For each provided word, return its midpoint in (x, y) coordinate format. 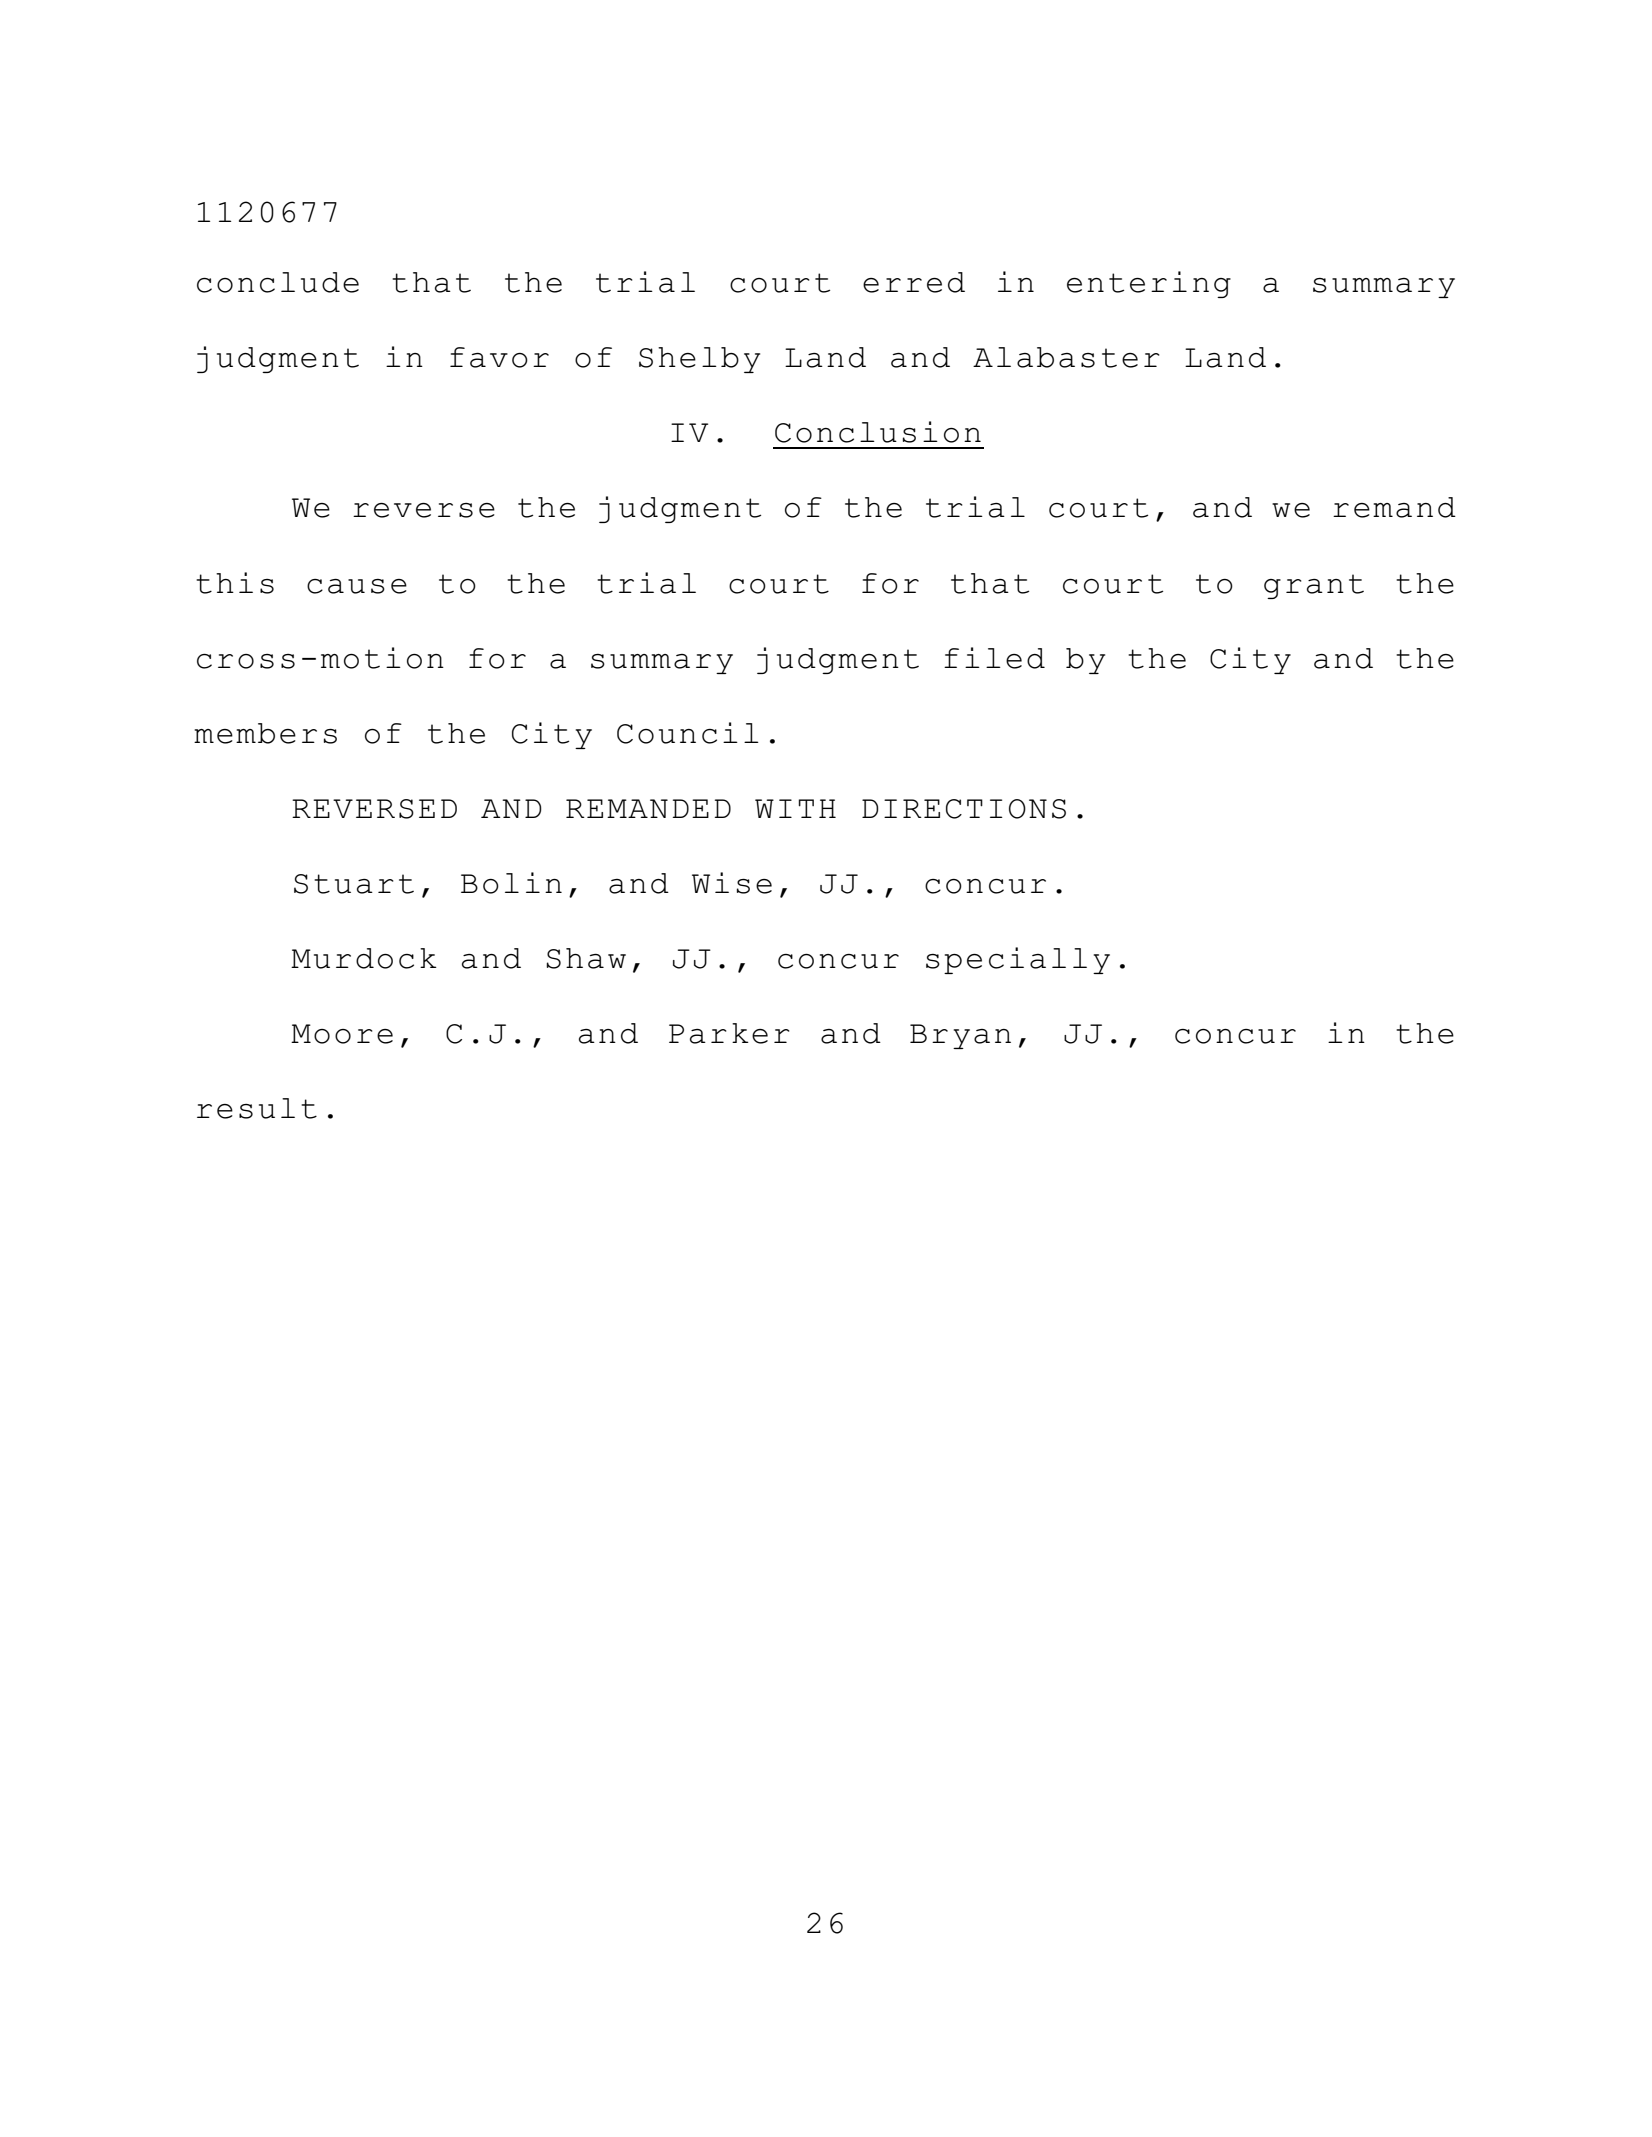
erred (914, 282)
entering (1149, 284)
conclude (278, 282)
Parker (729, 1033)
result (257, 1108)
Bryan (960, 1036)
